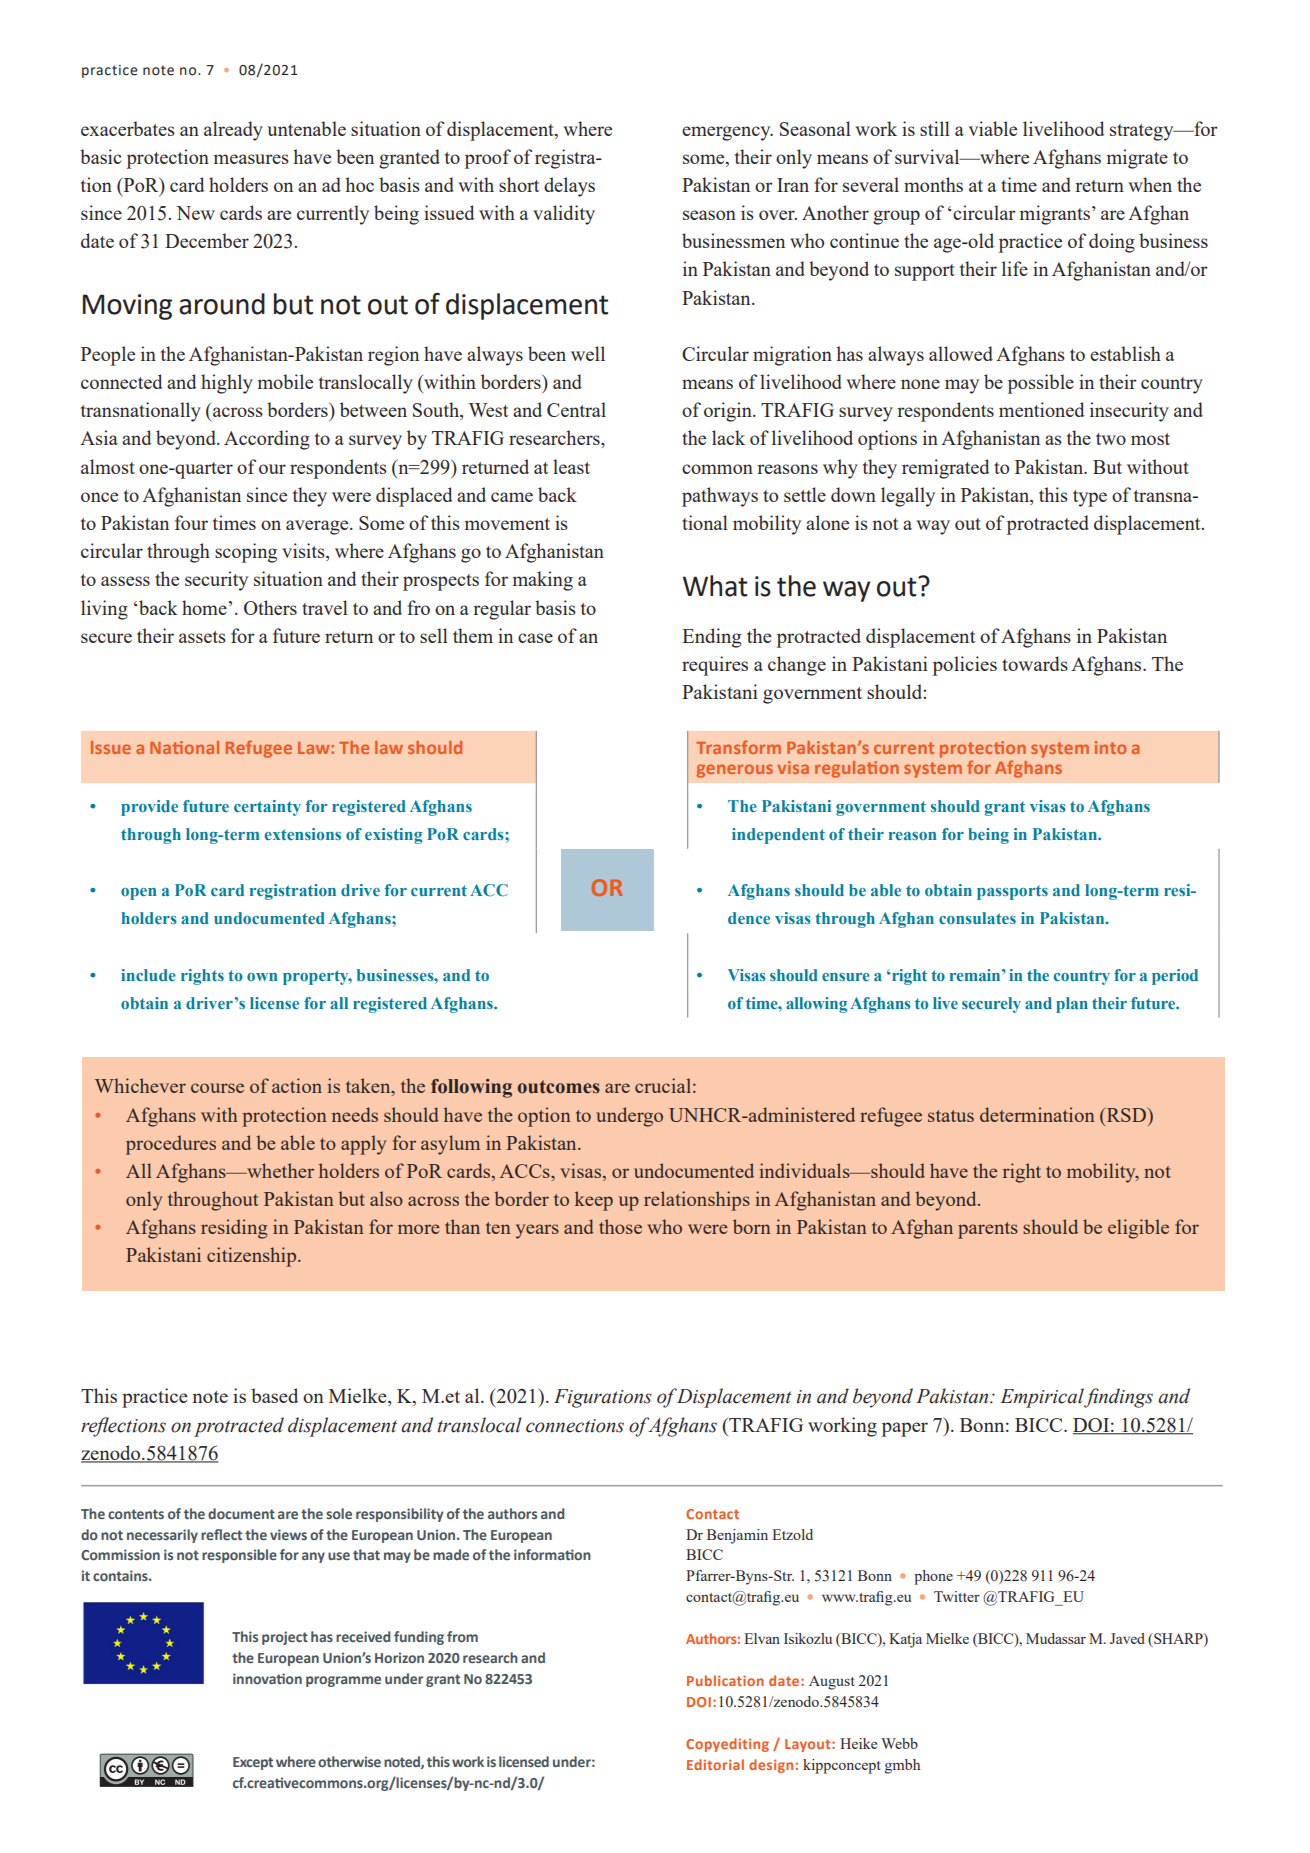 The height and width of the screenshot is (1853, 1310). What do you see at coordinates (253, 1763) in the screenshot?
I see `Except` at bounding box center [253, 1763].
